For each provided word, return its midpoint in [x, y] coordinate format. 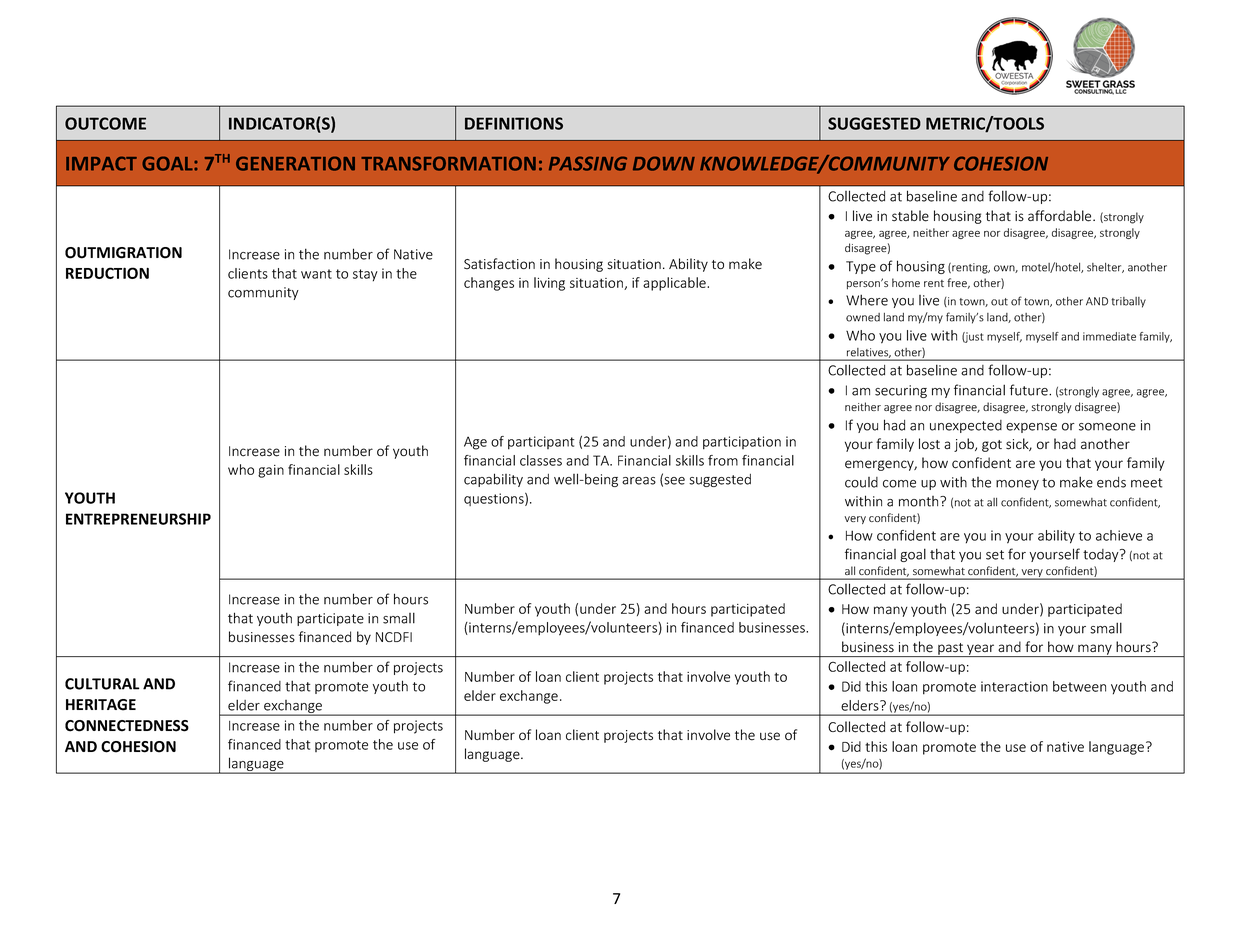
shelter [1105, 268]
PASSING [588, 163]
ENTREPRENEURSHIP [138, 519]
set [995, 555]
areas [639, 481]
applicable [675, 284]
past [951, 650]
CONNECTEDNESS [127, 726]
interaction [1014, 686]
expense [1031, 428]
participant [541, 443]
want [316, 274]
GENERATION [295, 163]
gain [271, 471]
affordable [1061, 216]
